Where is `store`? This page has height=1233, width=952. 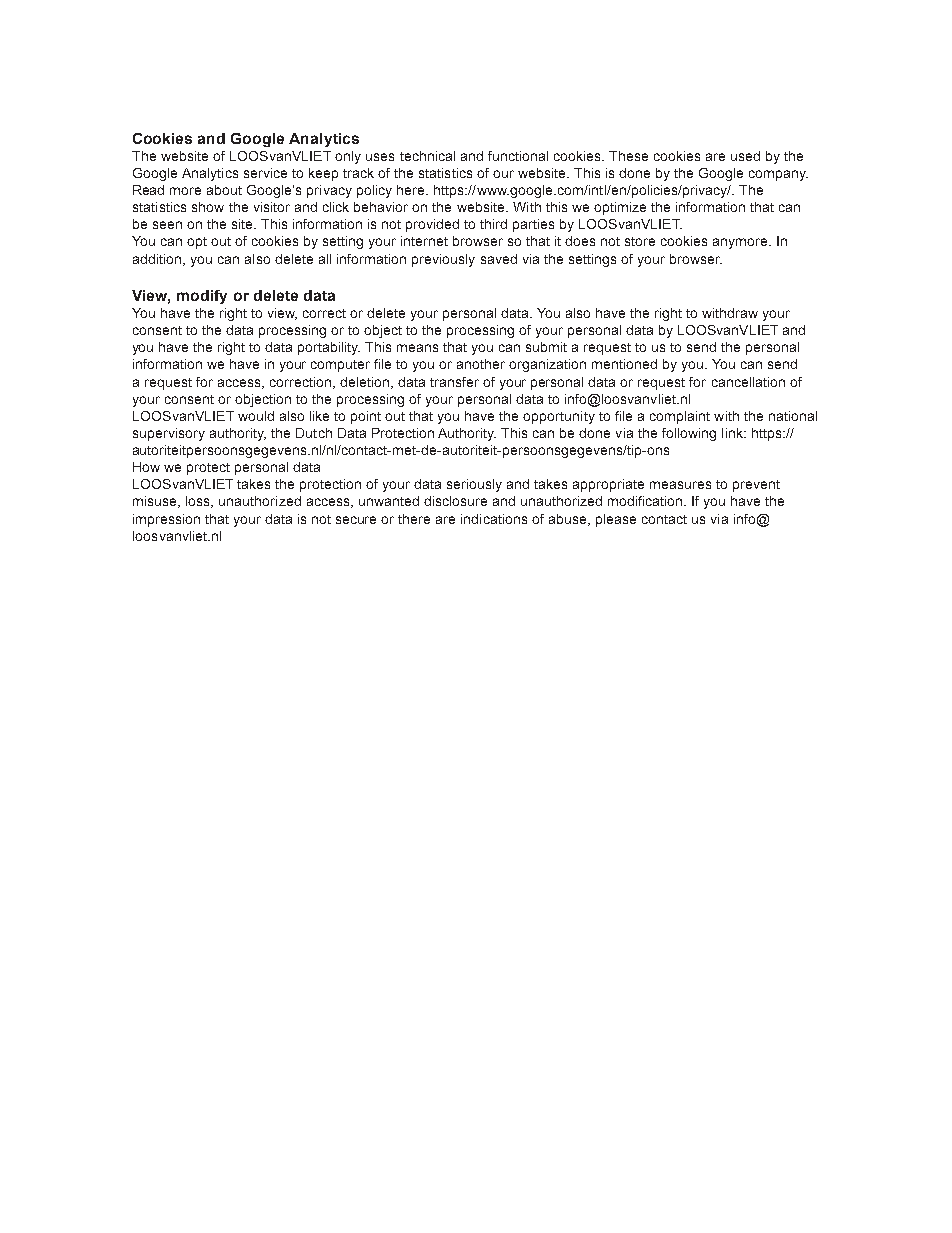
store is located at coordinates (640, 241).
